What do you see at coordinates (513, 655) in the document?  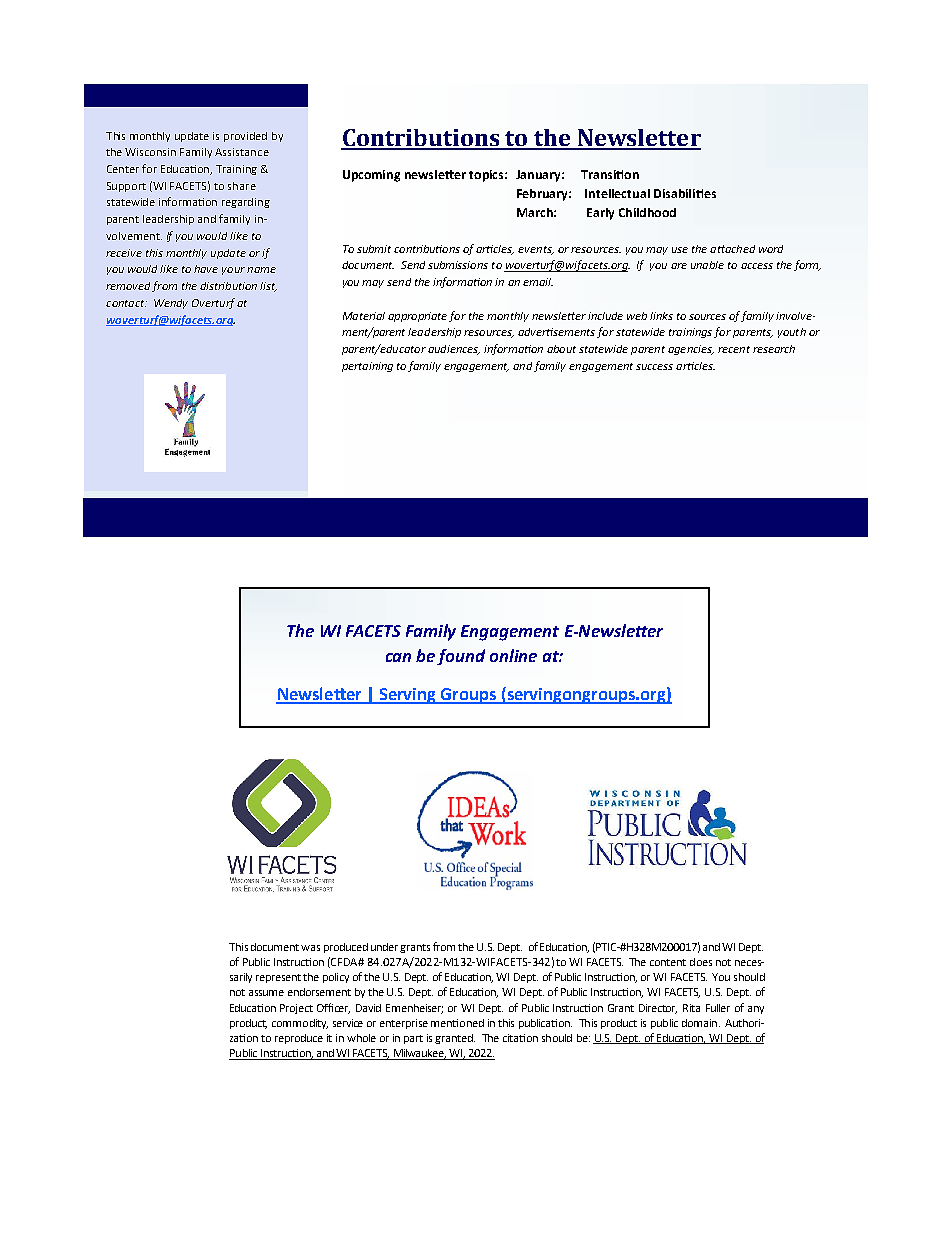 I see `online` at bounding box center [513, 655].
